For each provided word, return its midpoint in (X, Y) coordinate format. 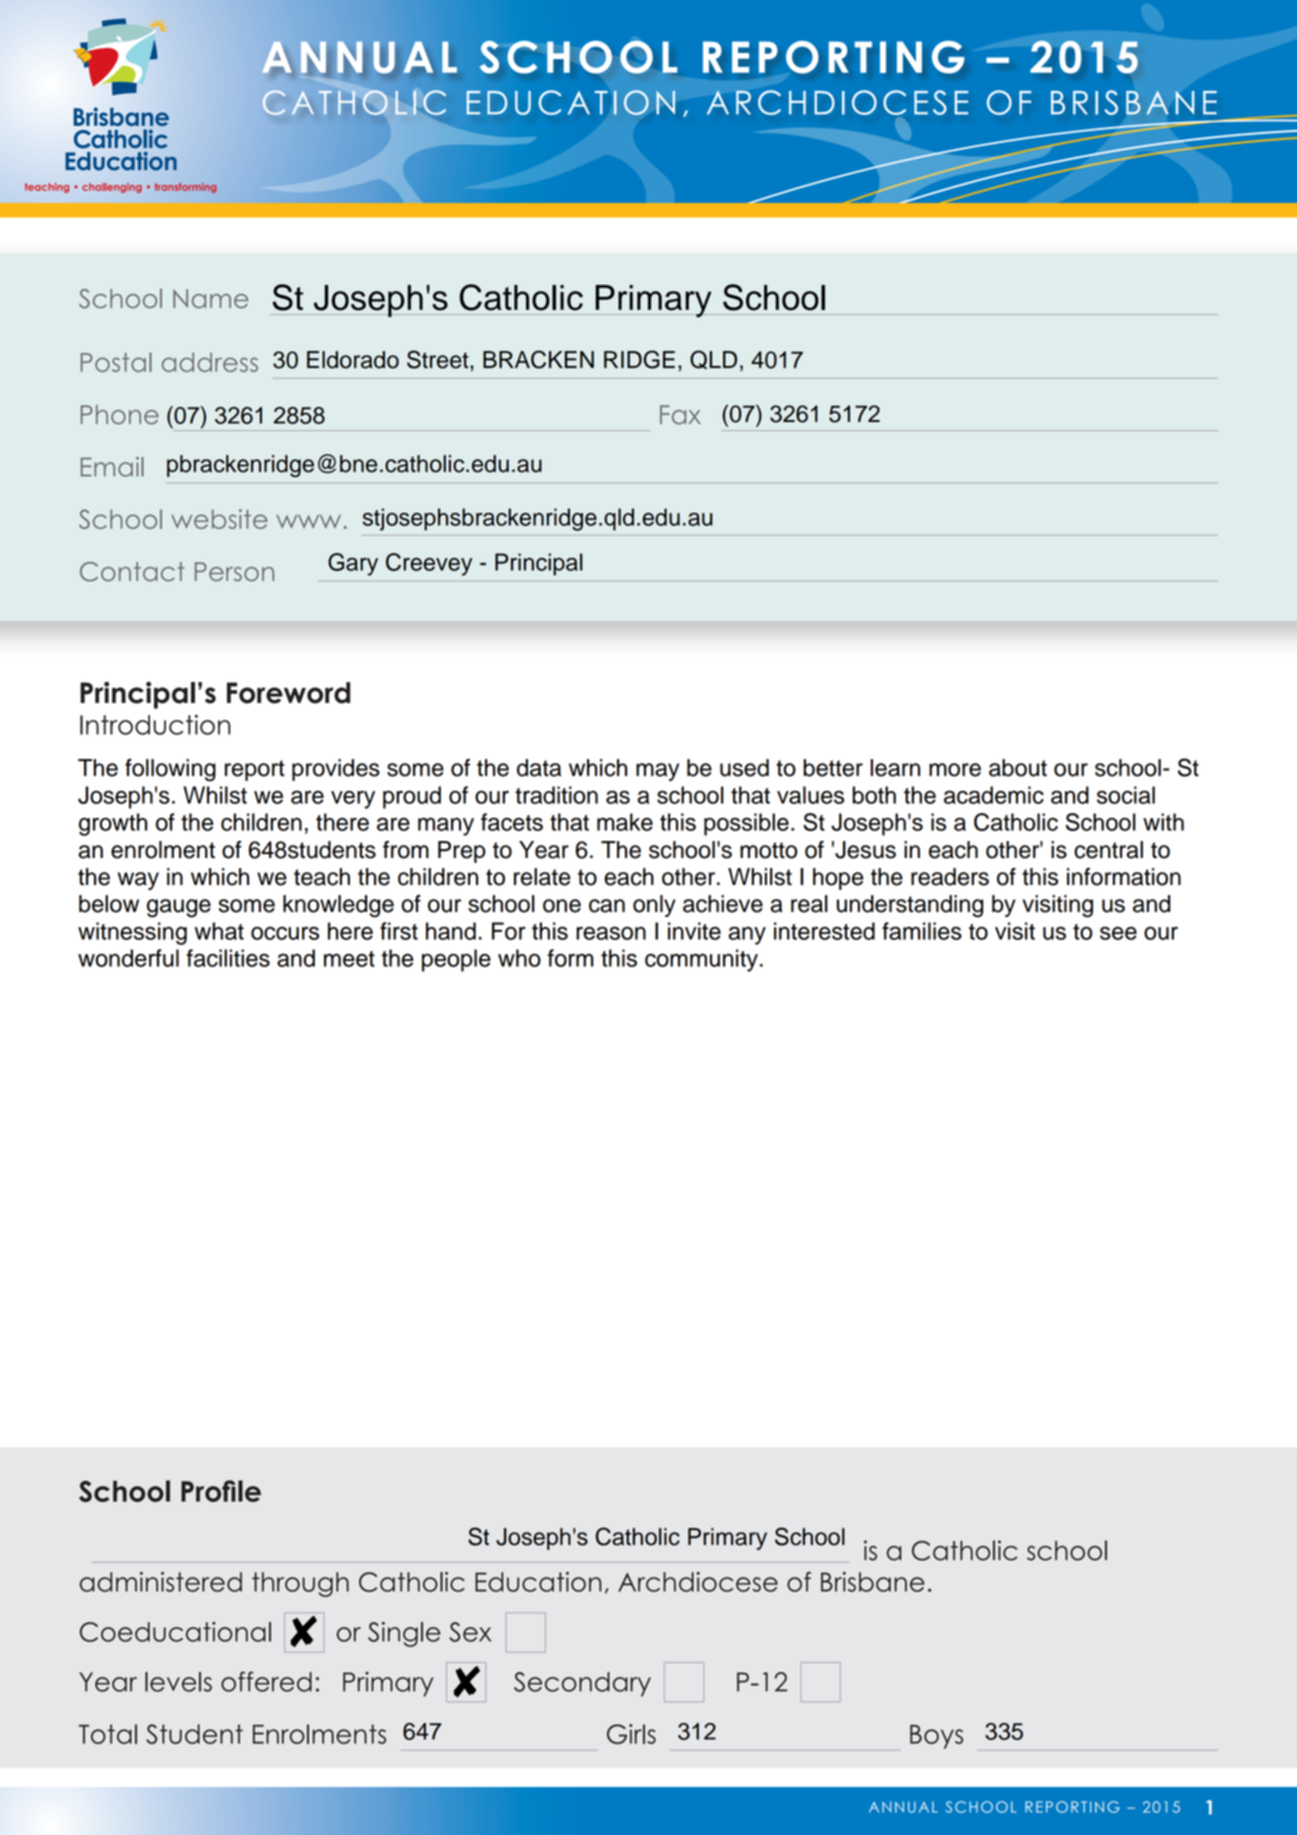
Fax (680, 415)
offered (266, 1681)
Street (439, 359)
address (210, 362)
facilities (228, 958)
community (701, 960)
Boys (936, 1737)
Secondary (582, 1684)
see (1118, 933)
